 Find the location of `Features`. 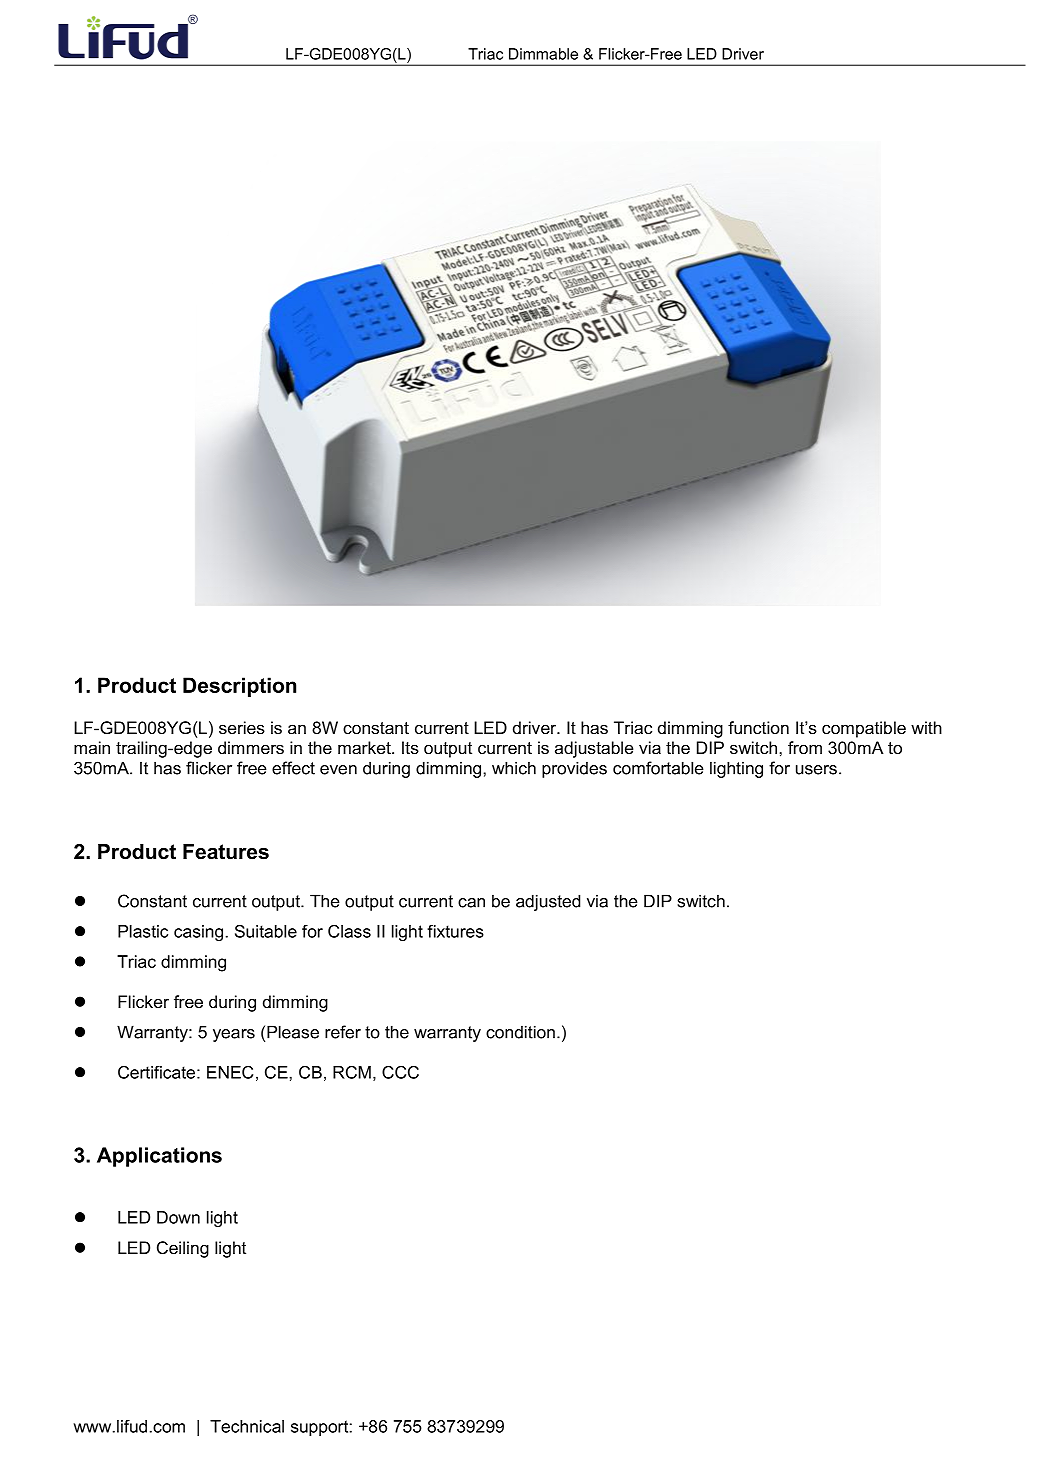

Features is located at coordinates (226, 852).
